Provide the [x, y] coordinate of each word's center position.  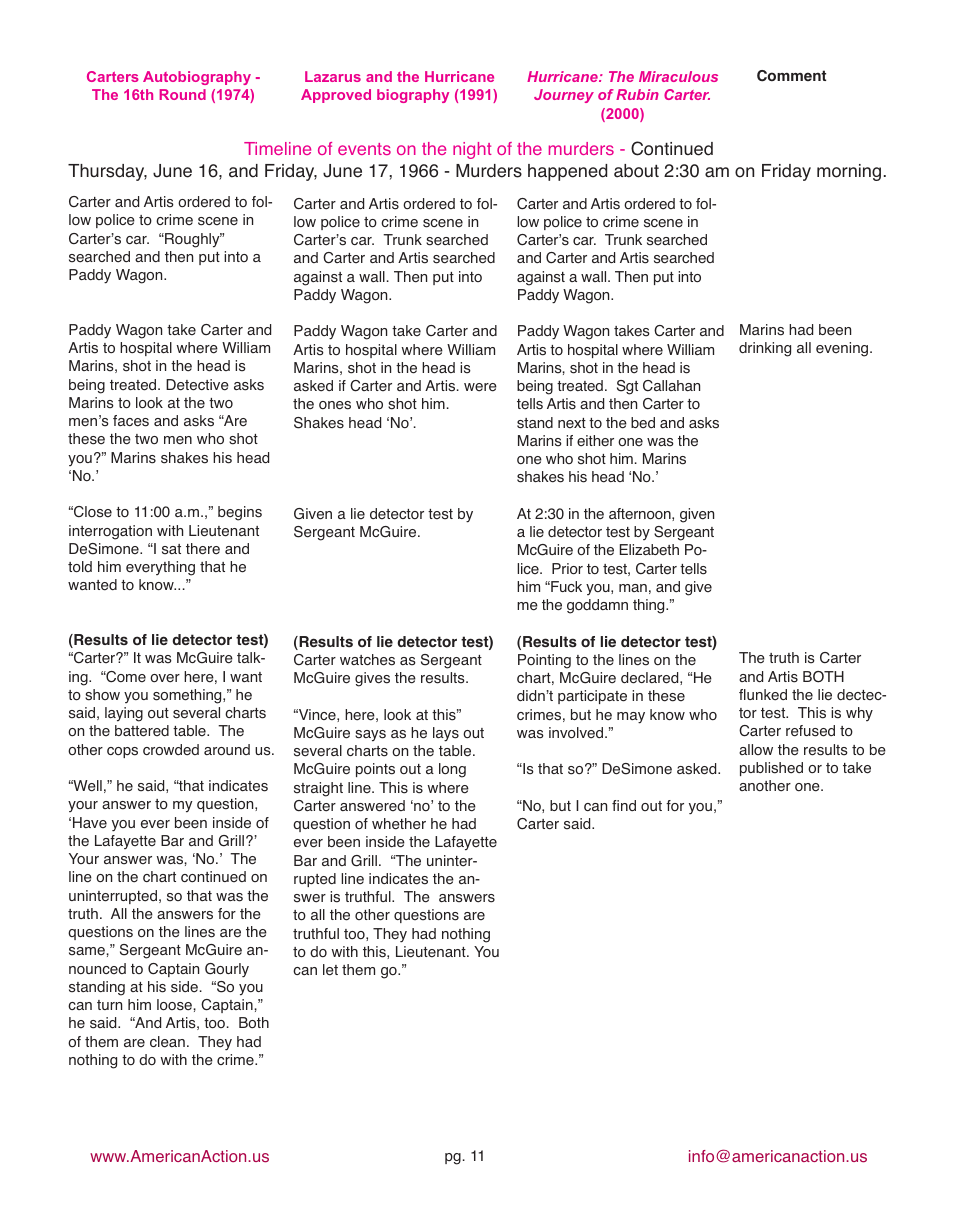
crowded [171, 750]
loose [175, 1005]
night [472, 150]
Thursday [107, 172]
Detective [197, 385]
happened [567, 172]
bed [643, 423]
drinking [765, 349]
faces [131, 421]
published [771, 769]
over [165, 678]
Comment [791, 76]
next [572, 423]
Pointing [544, 661]
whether [399, 824]
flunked [763, 695]
